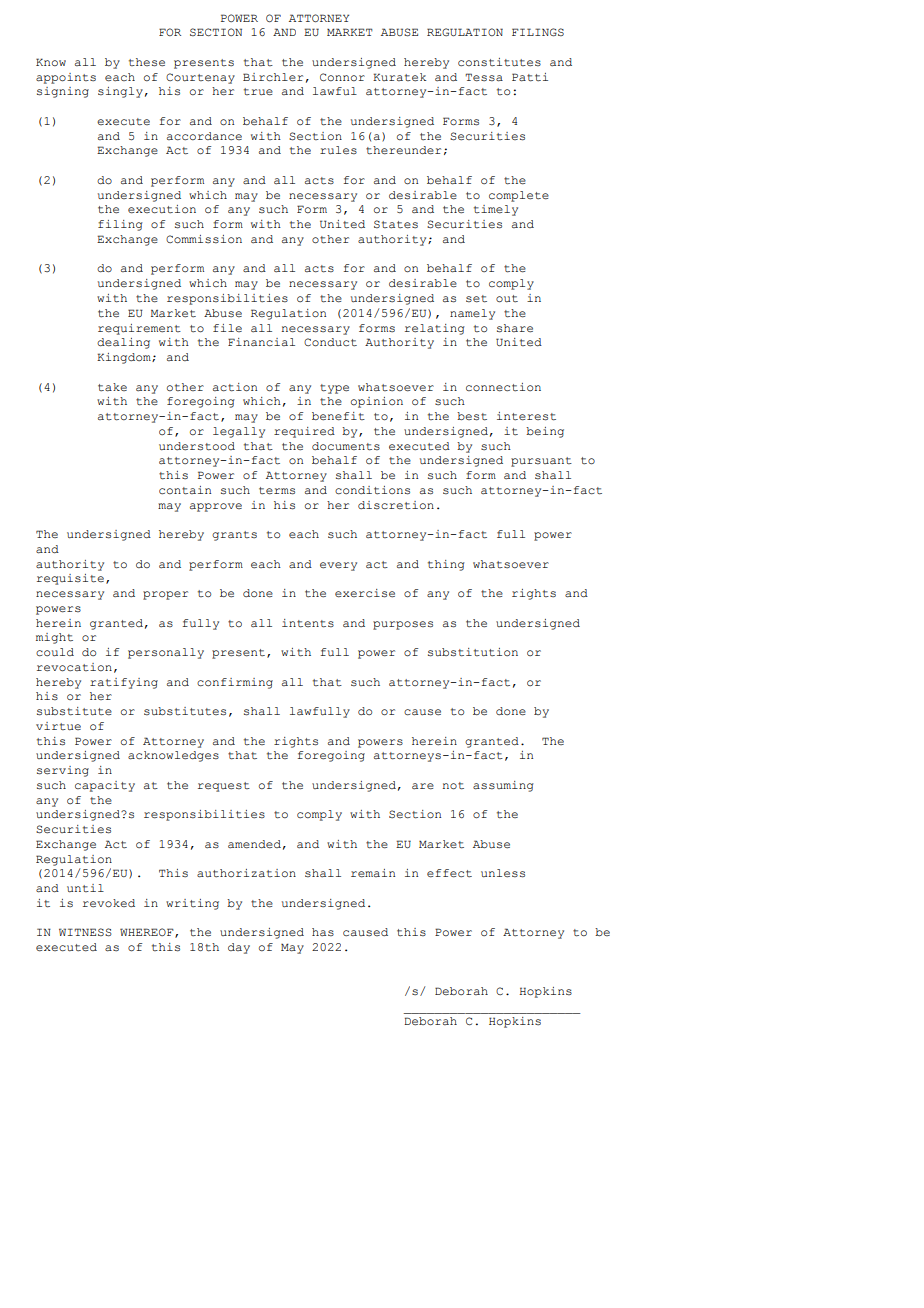  I want to click on true, so click(258, 92).
